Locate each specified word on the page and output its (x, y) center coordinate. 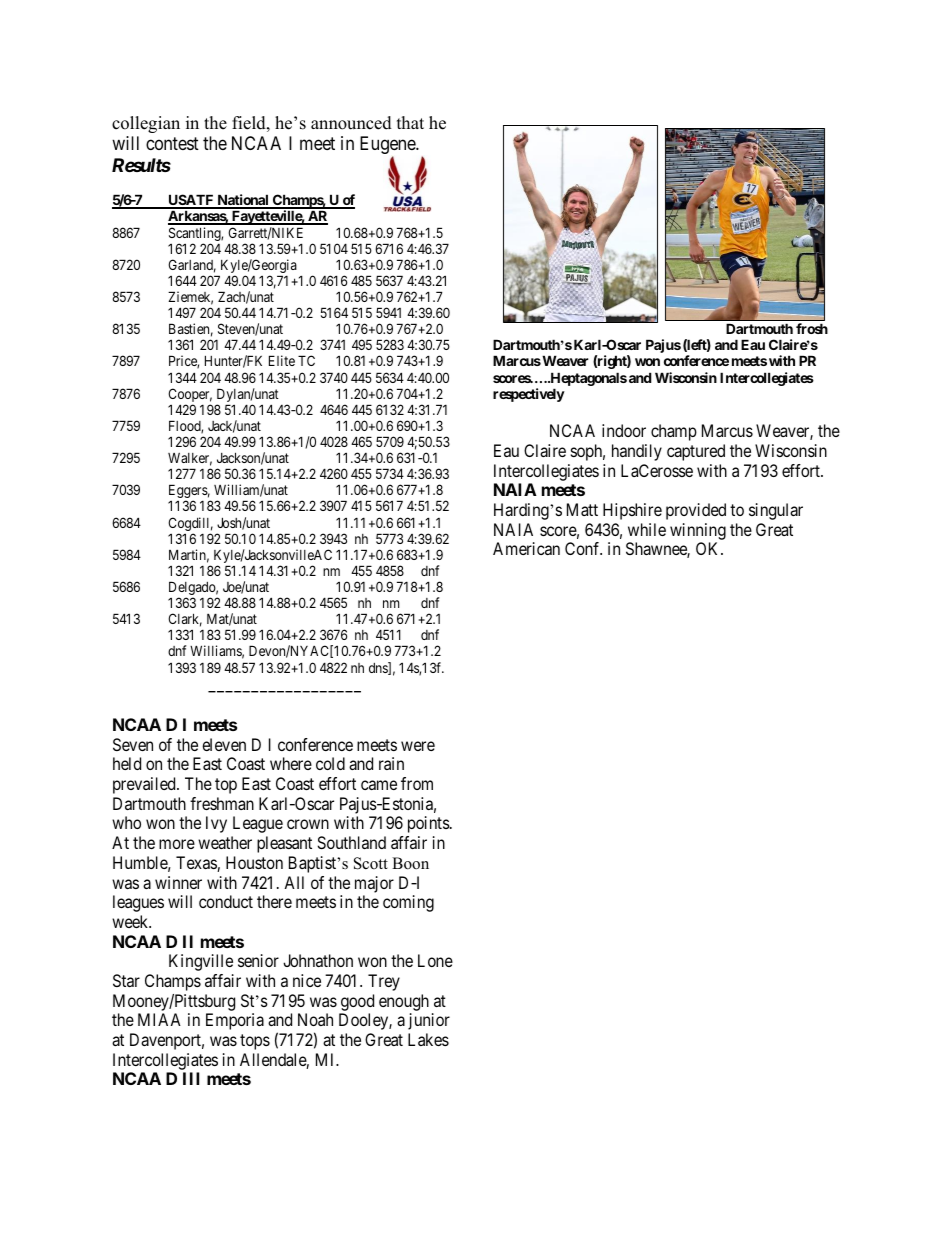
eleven (224, 744)
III (191, 1078)
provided (696, 511)
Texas (197, 864)
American (526, 548)
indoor (624, 430)
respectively (529, 395)
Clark (185, 620)
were (418, 746)
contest (172, 144)
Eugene (388, 147)
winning (698, 531)
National (243, 201)
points (429, 824)
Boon (410, 863)
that (410, 122)
